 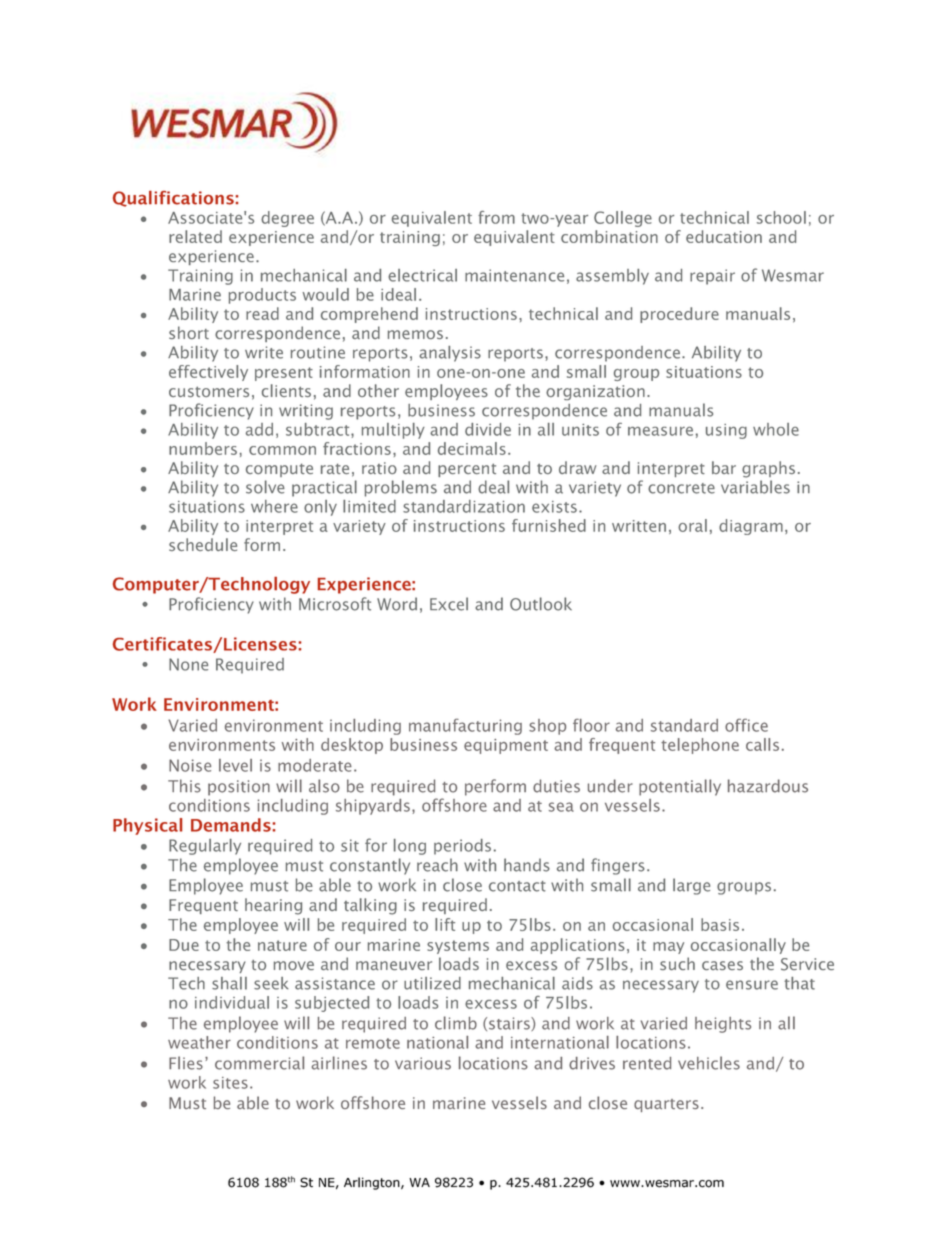 What do you see at coordinates (496, 217) in the screenshot?
I see `from` at bounding box center [496, 217].
